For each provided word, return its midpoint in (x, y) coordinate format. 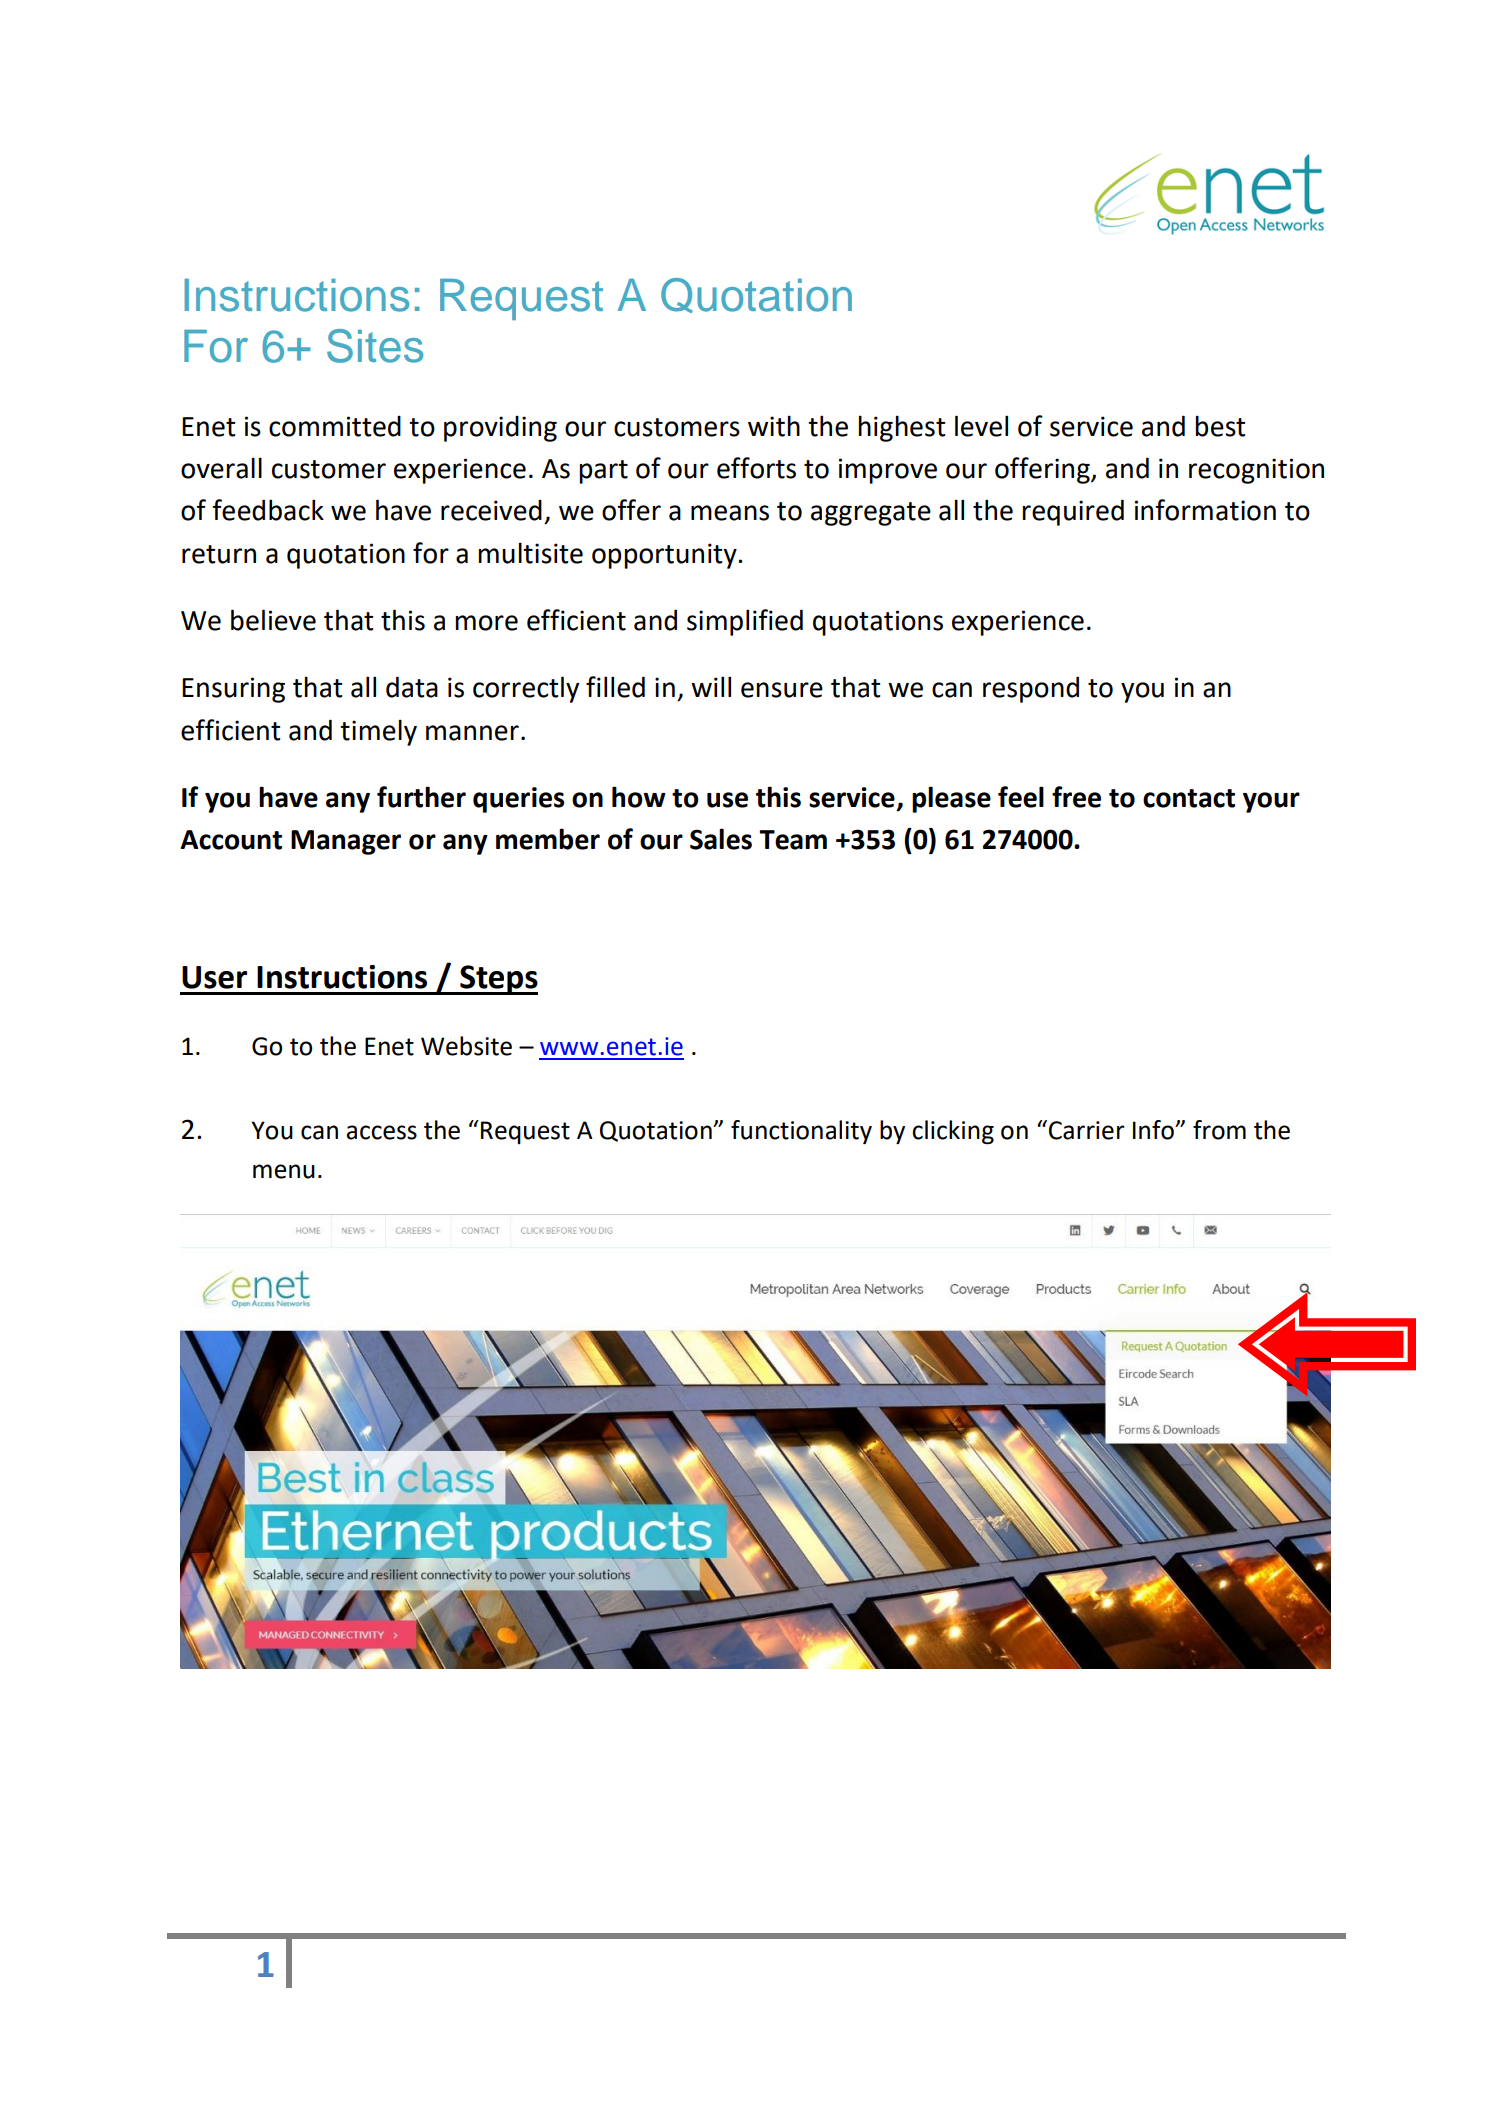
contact (1189, 798)
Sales (721, 839)
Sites (375, 346)
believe (273, 620)
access (382, 1132)
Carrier (1087, 1130)
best (1220, 426)
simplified (745, 622)
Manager (346, 842)
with (774, 426)
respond (1031, 689)
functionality (801, 1132)
